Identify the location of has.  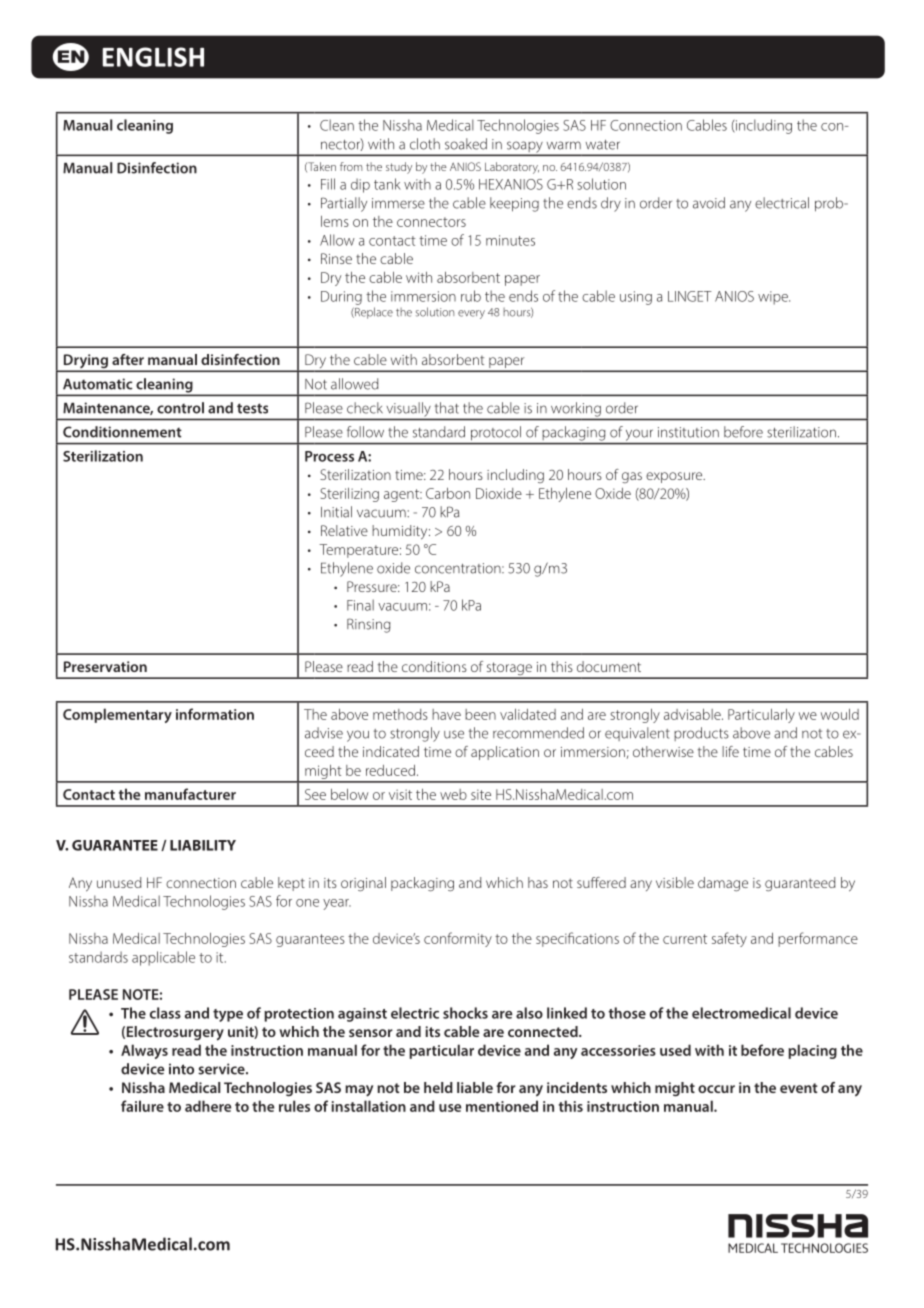
(538, 882).
